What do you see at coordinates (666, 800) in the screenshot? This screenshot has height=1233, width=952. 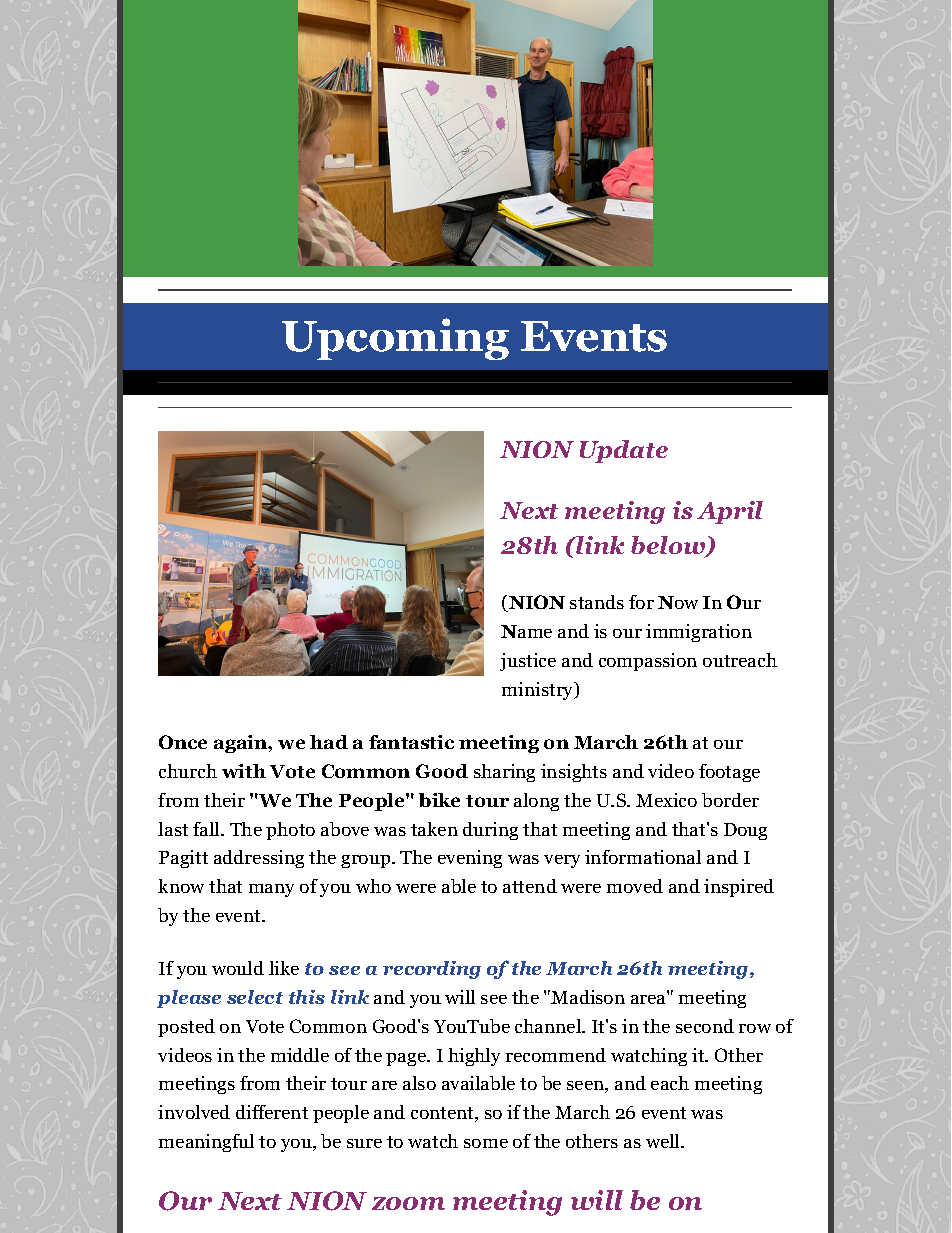 I see `Mexico` at bounding box center [666, 800].
